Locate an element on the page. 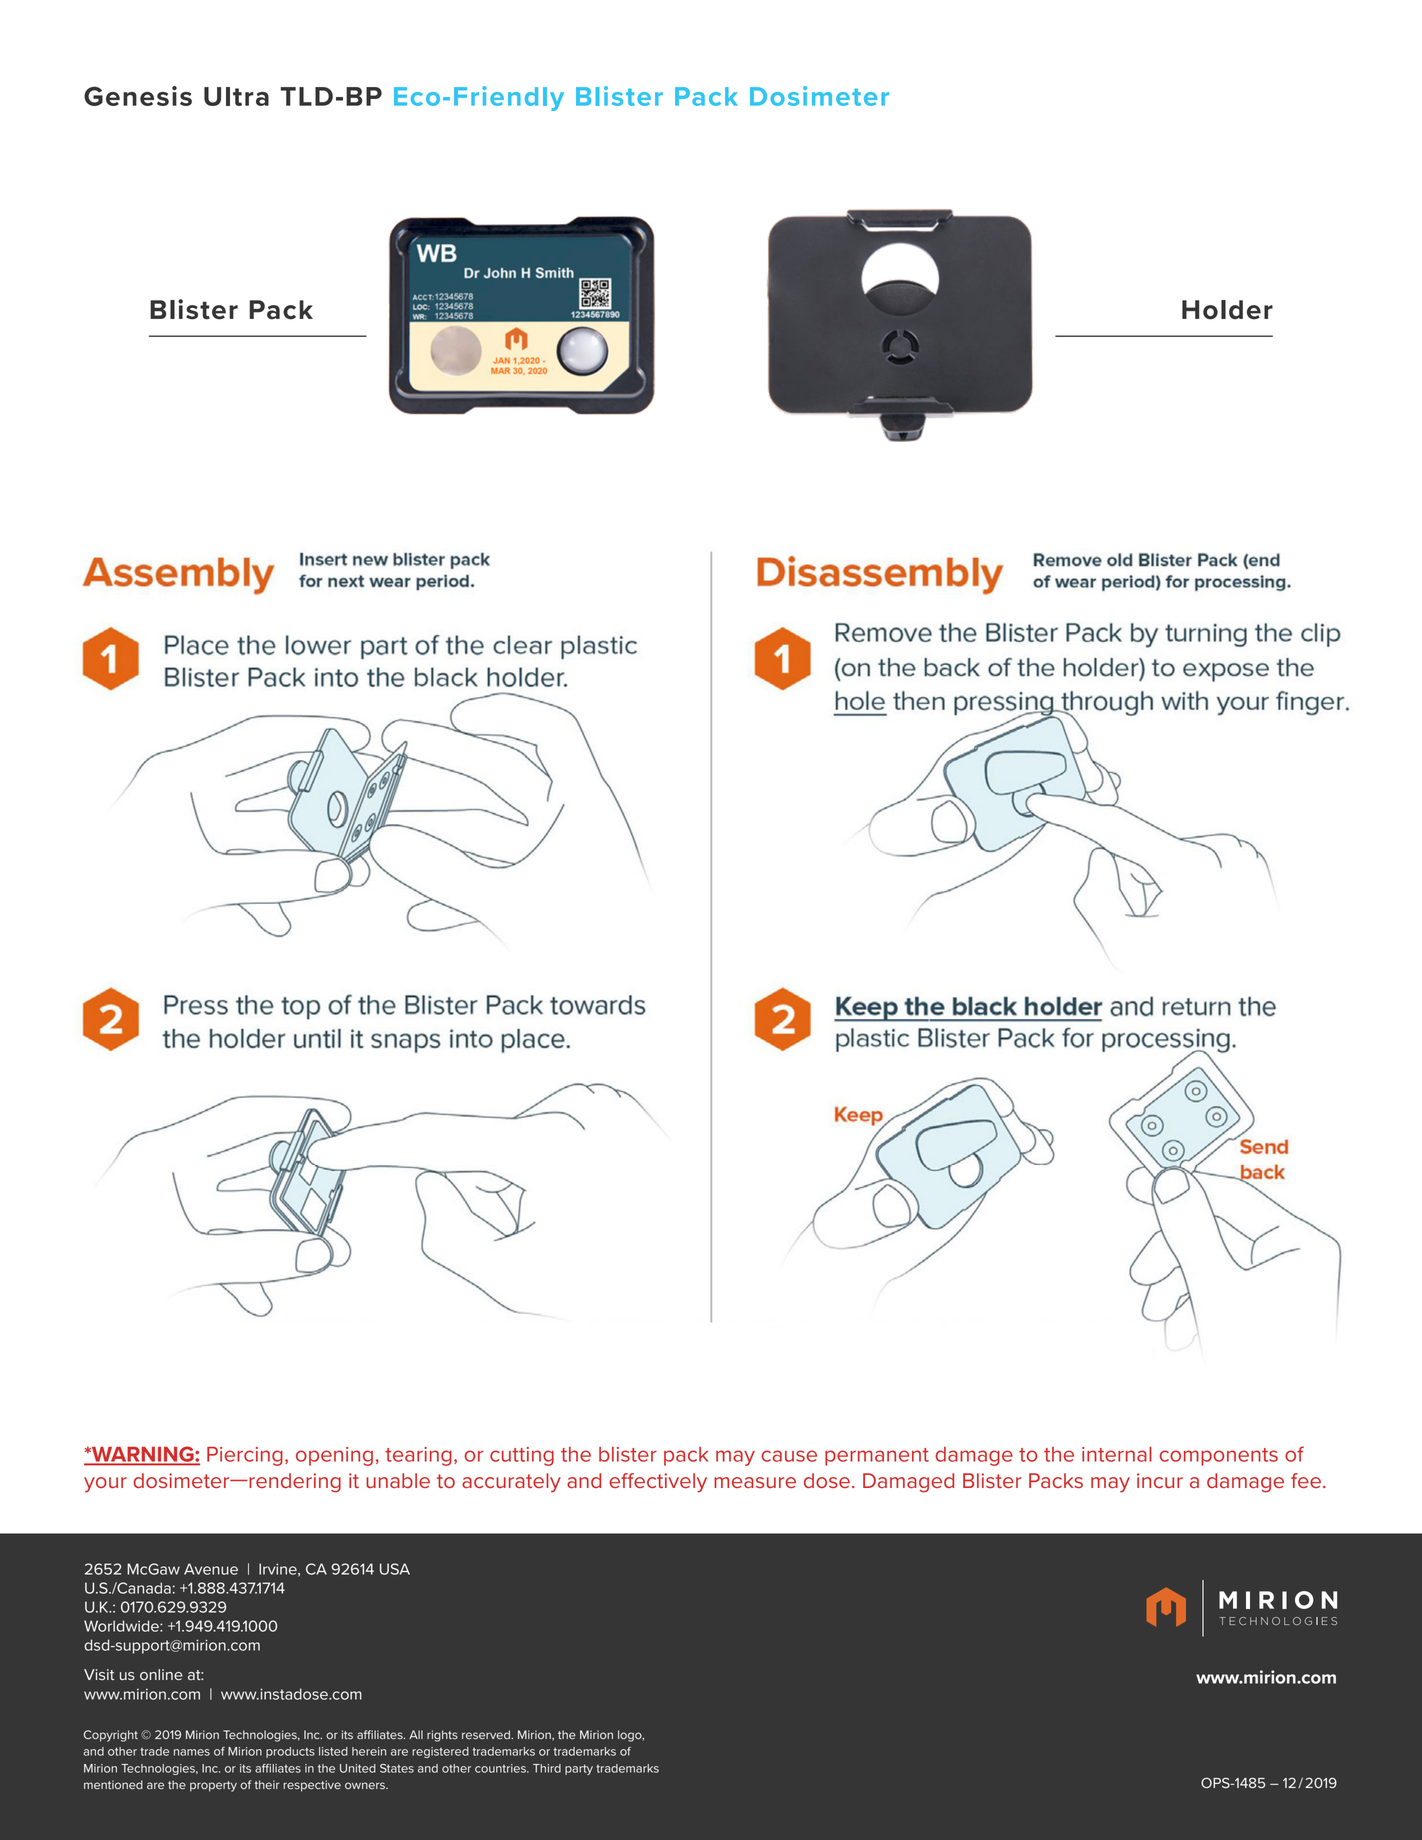 This page has height=1840, width=1422. incur is located at coordinates (1160, 1480).
